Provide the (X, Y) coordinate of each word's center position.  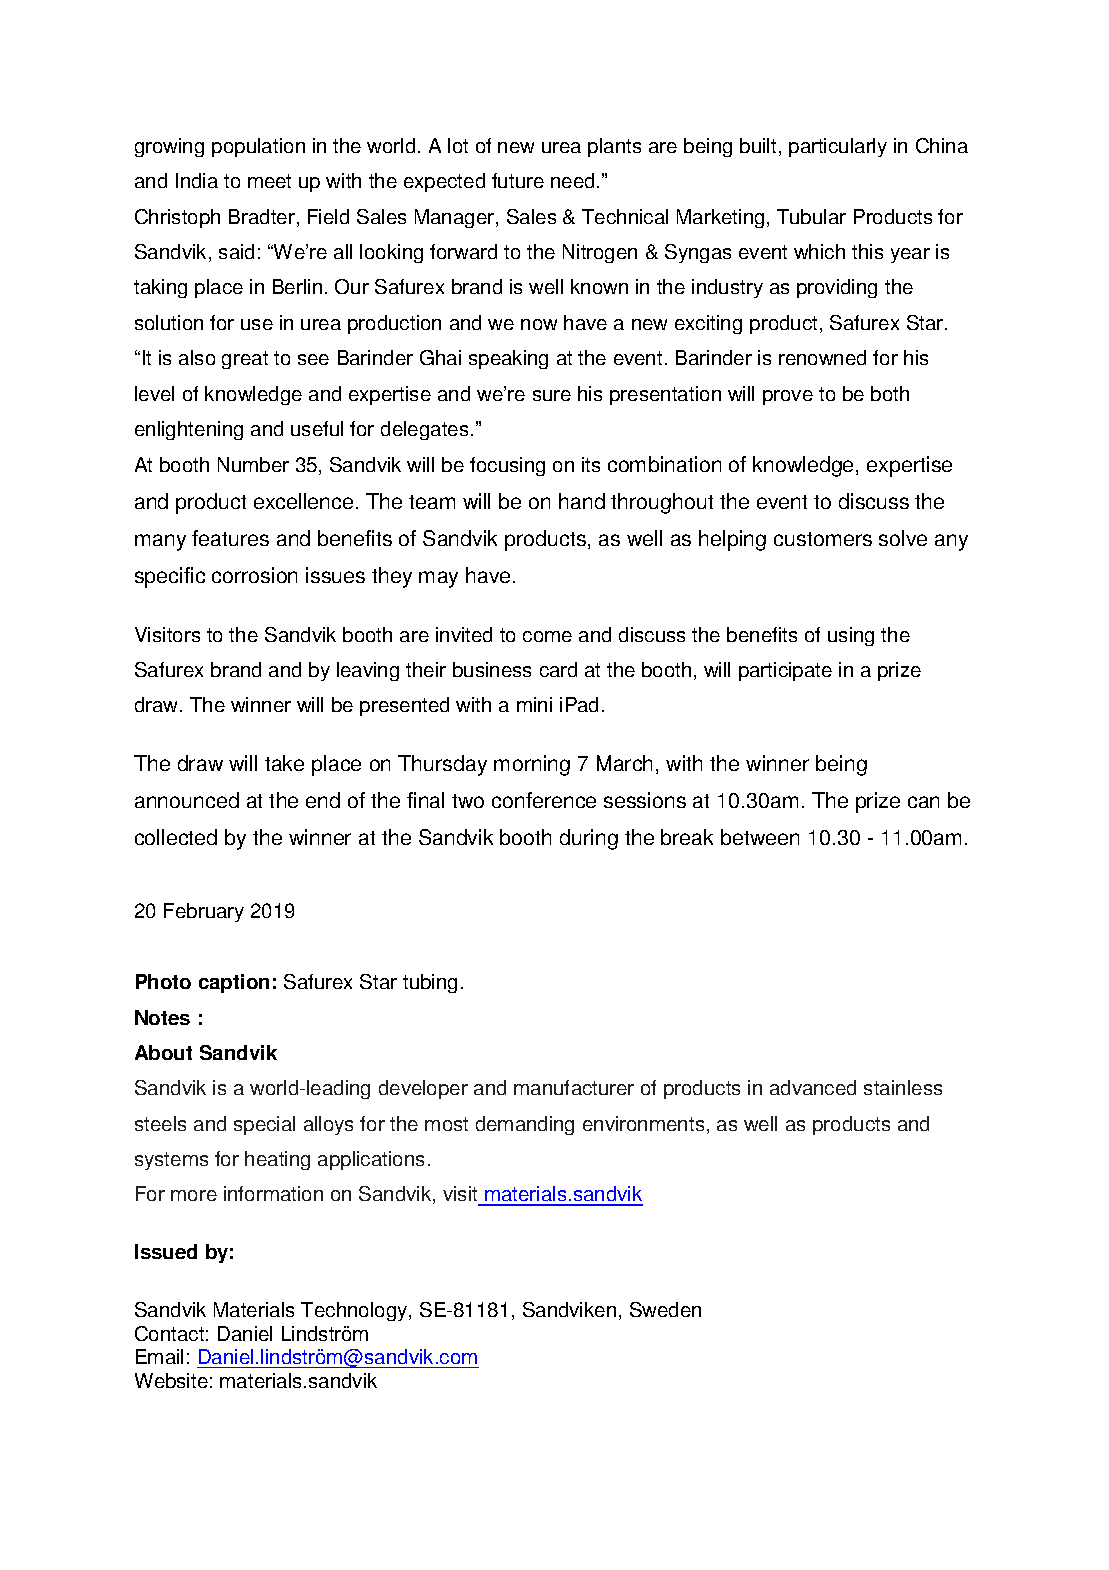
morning (532, 765)
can (923, 802)
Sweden (665, 1309)
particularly (838, 147)
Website (171, 1380)
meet (269, 181)
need (572, 180)
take (284, 763)
